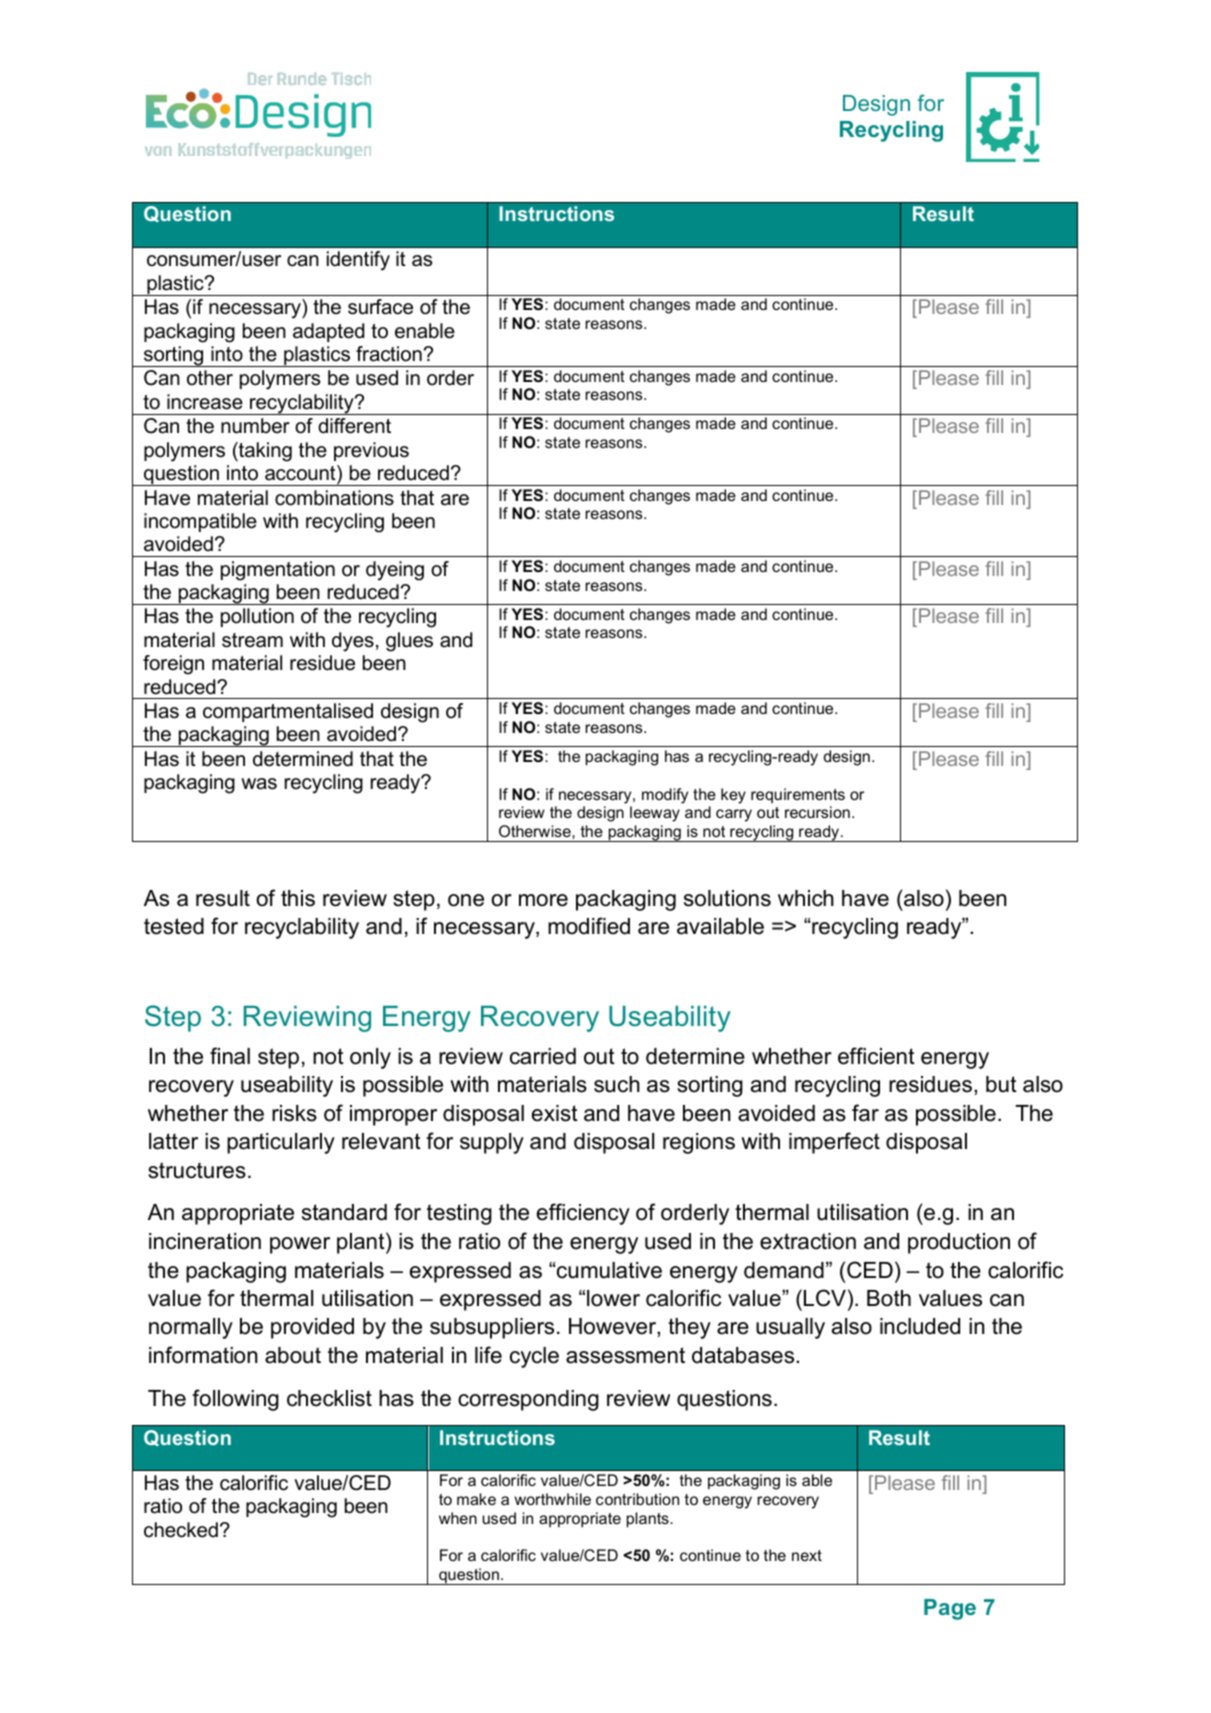 The image size is (1211, 1713). Describe the element at coordinates (181, 1530) in the document. I see `checked` at that location.
